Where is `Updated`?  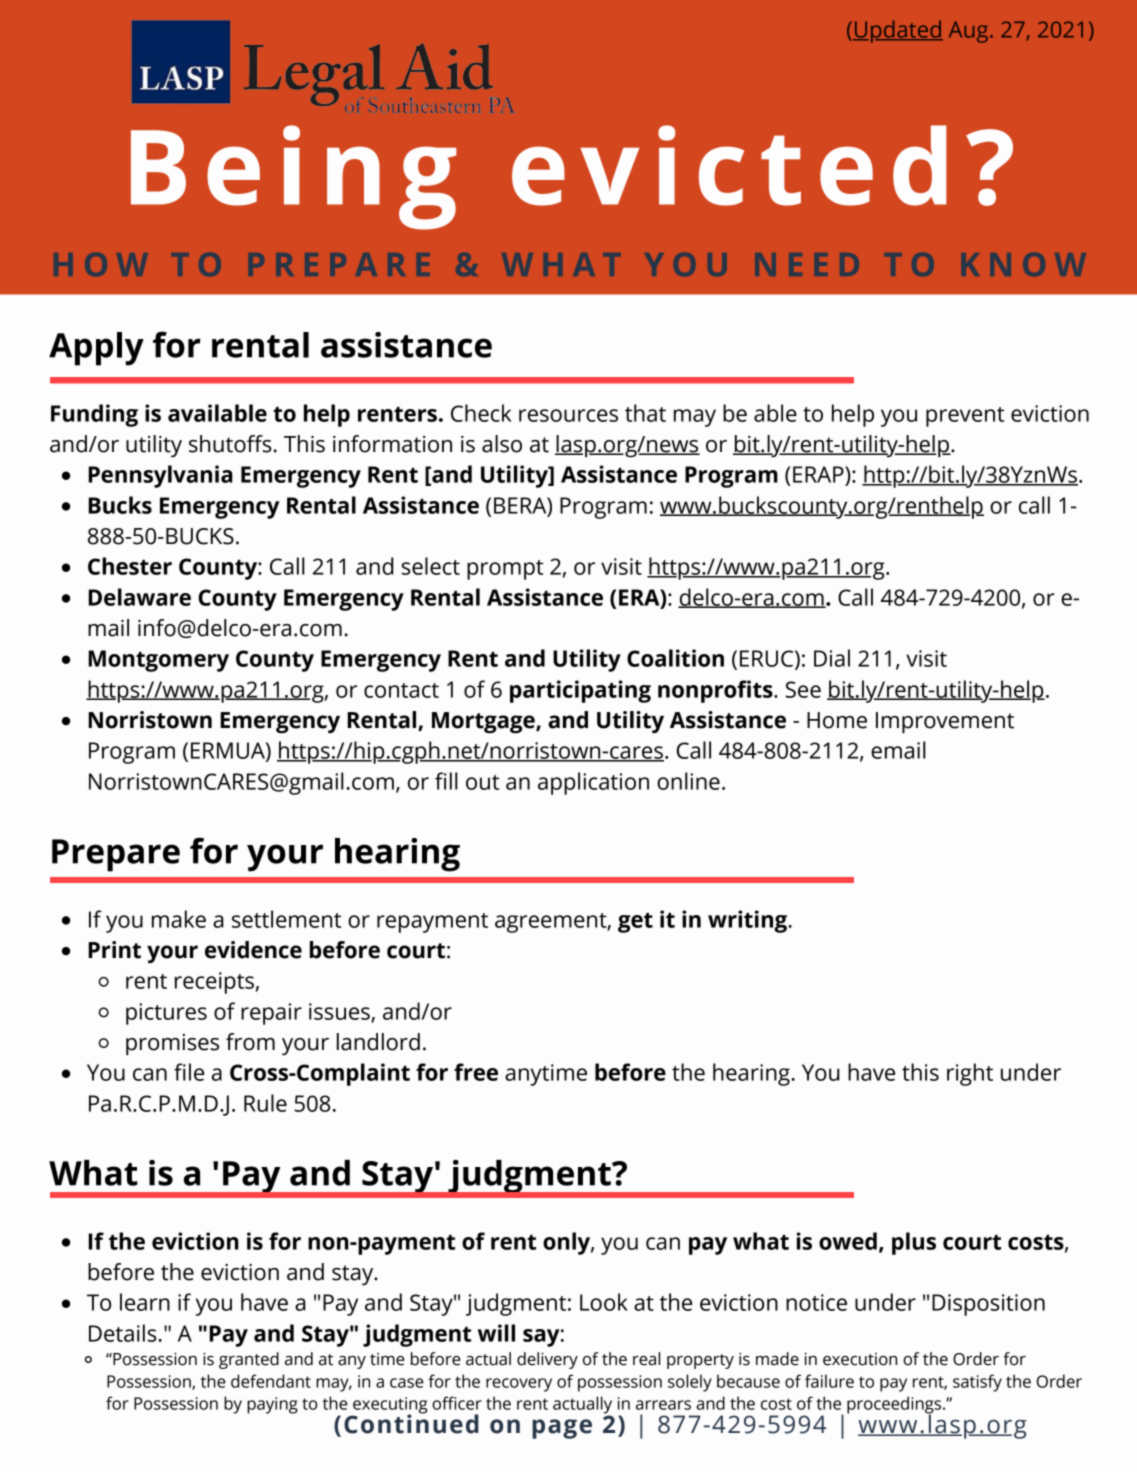 Updated is located at coordinates (898, 31).
